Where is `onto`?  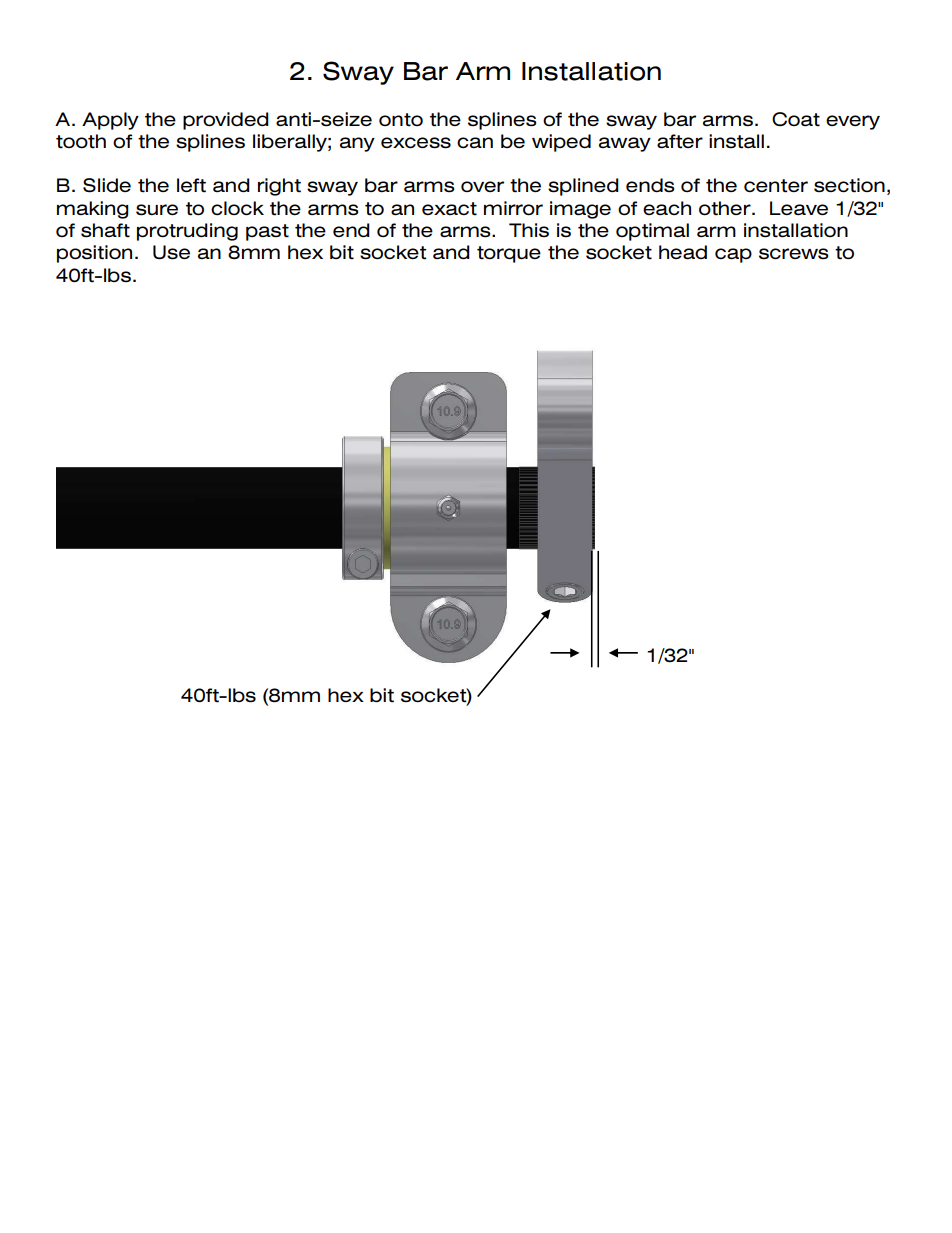 onto is located at coordinates (401, 120).
